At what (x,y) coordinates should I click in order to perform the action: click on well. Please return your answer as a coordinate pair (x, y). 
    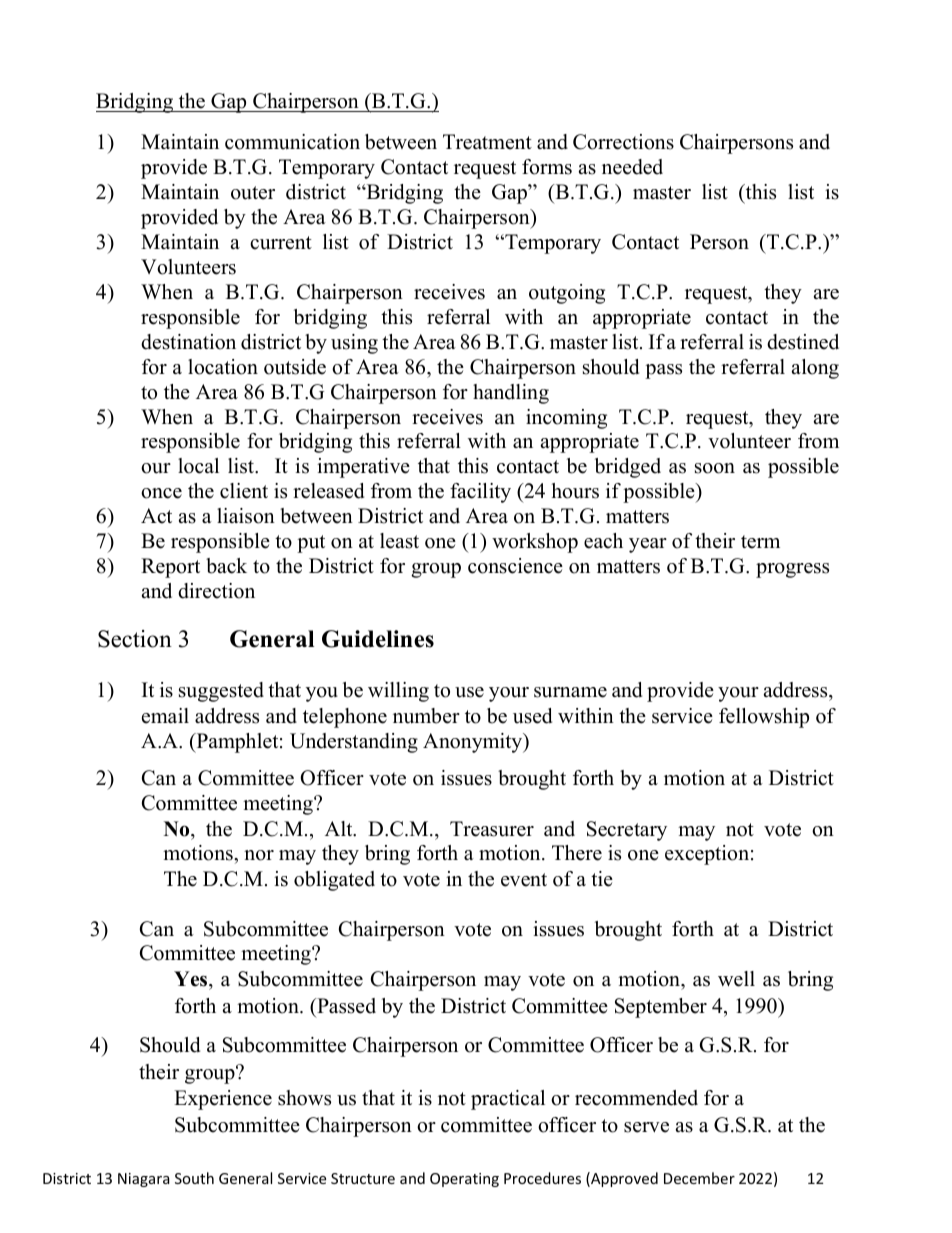
    Looking at the image, I should click on (736, 979).
